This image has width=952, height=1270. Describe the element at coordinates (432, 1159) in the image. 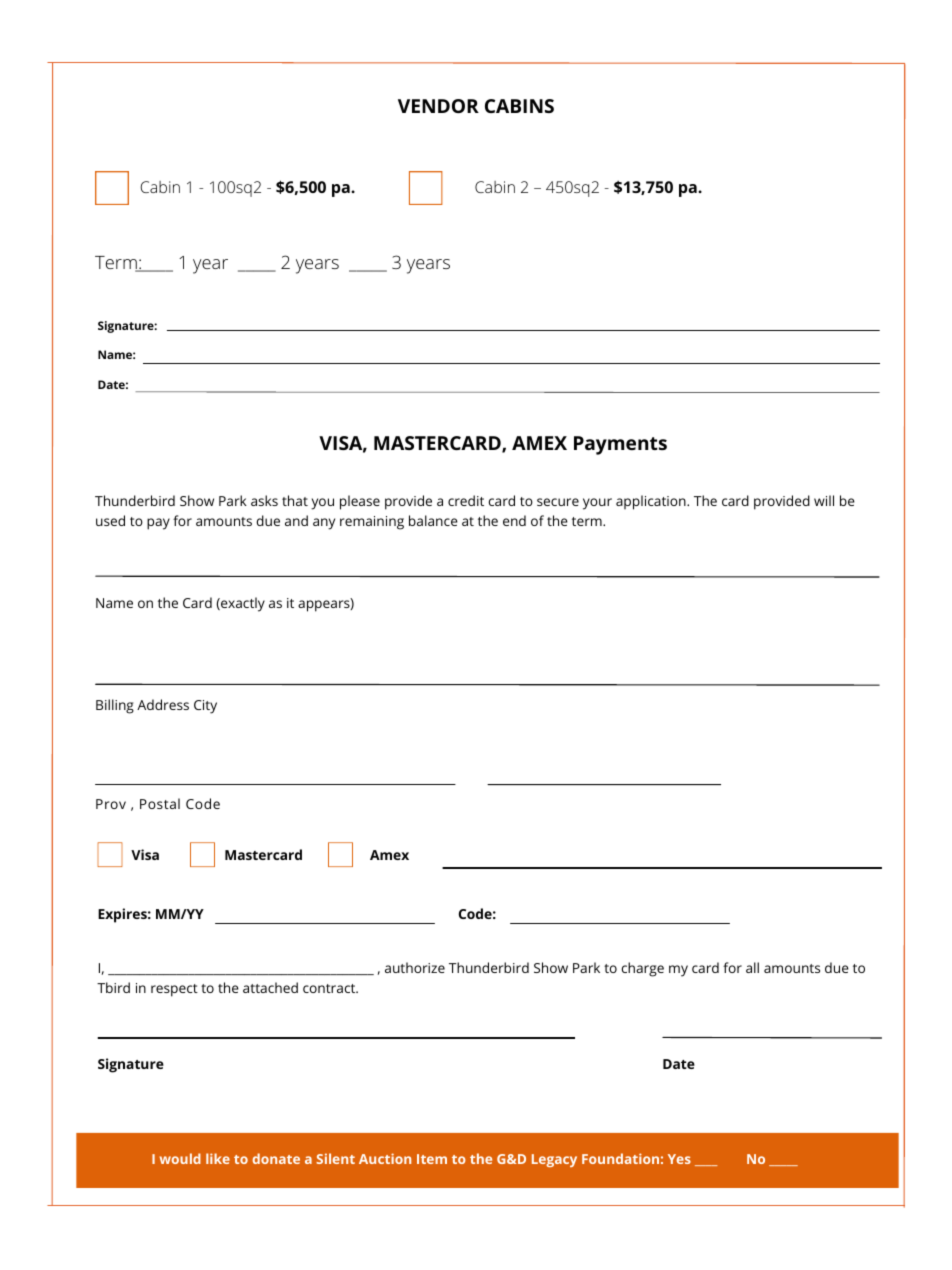

I see `Item` at that location.
